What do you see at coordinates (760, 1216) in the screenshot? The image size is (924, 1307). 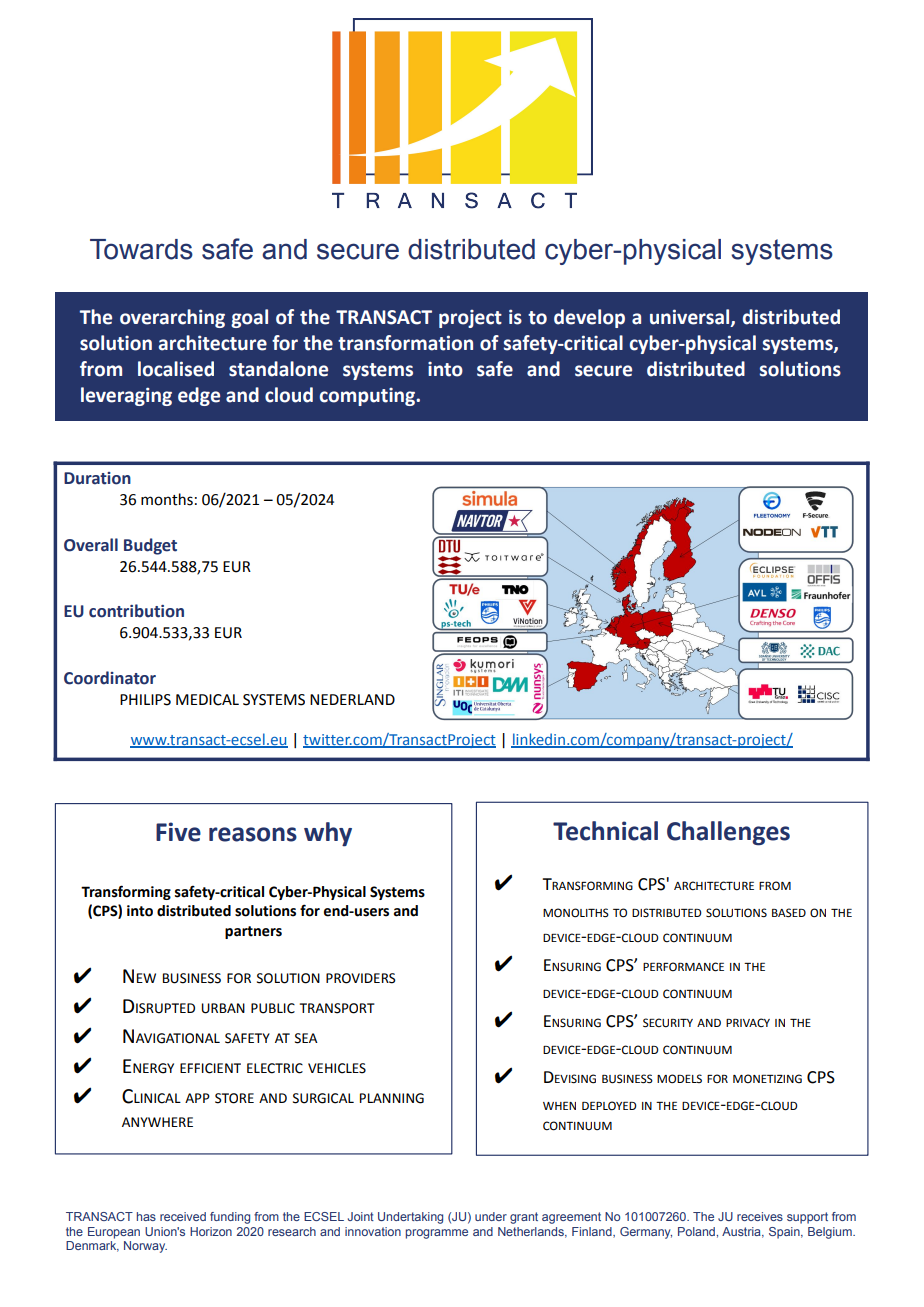 I see `receives` at bounding box center [760, 1216].
